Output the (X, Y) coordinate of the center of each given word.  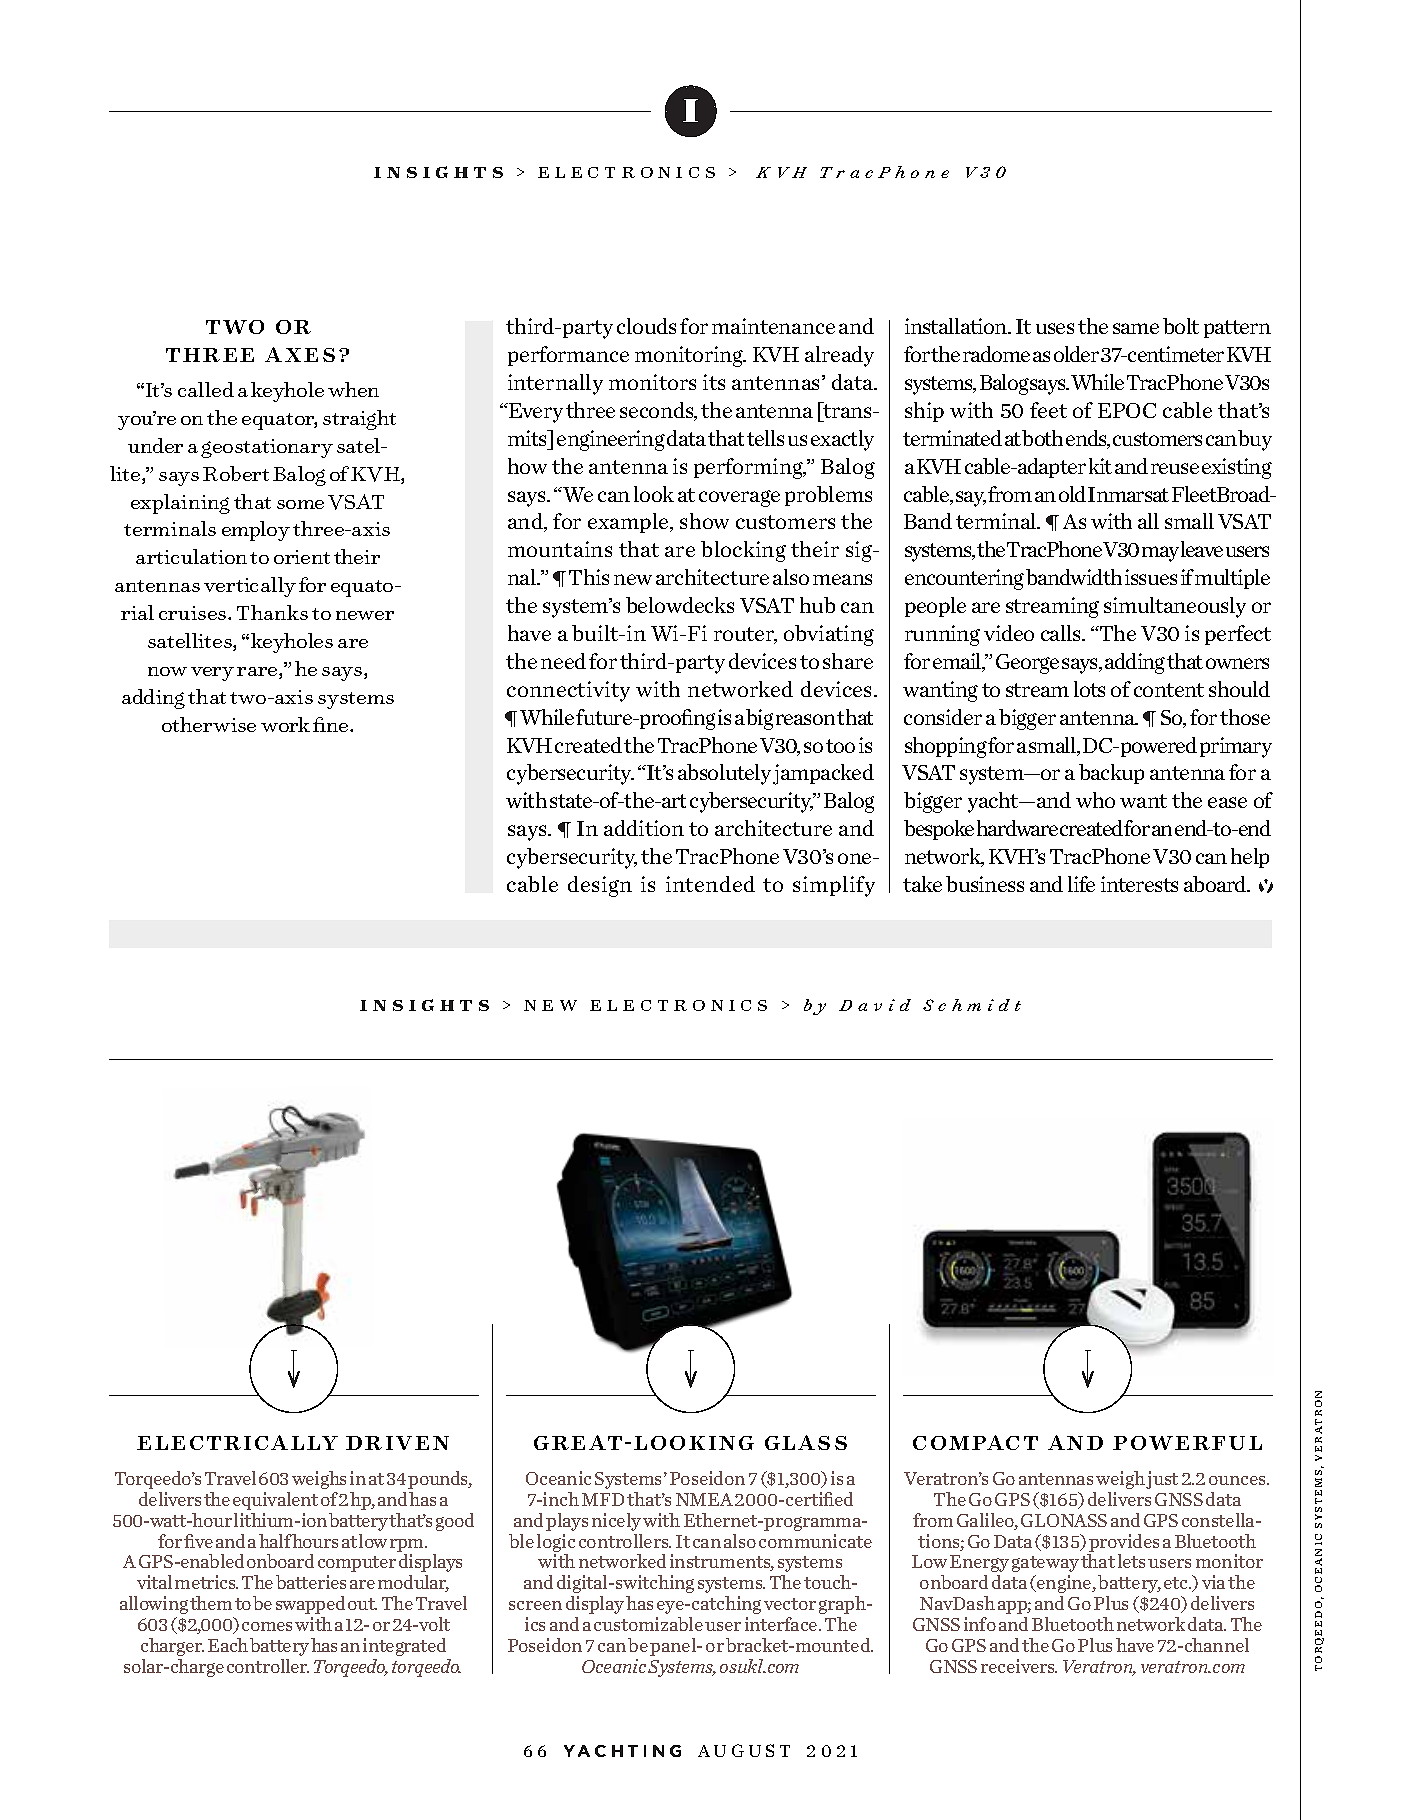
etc (1177, 1583)
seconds (658, 411)
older (1076, 354)
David (875, 1005)
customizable (648, 1624)
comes (267, 1626)
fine (332, 724)
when (353, 389)
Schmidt (972, 1005)
